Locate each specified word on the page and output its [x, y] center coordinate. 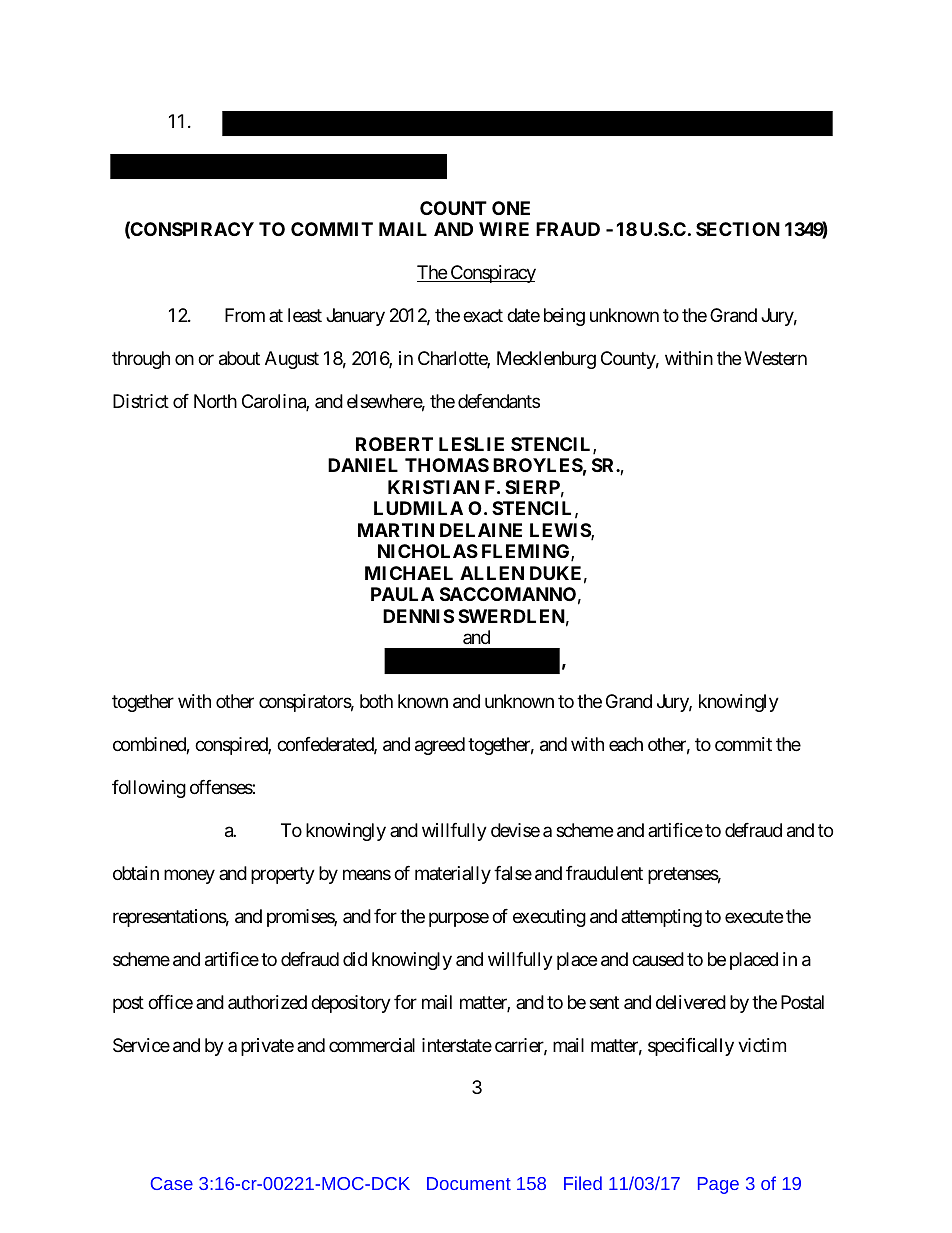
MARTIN [396, 530]
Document [469, 1183]
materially [453, 875]
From [245, 315]
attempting [661, 918]
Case [172, 1183]
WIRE [504, 229]
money [189, 877]
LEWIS [561, 531]
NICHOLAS [428, 551]
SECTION [738, 229]
